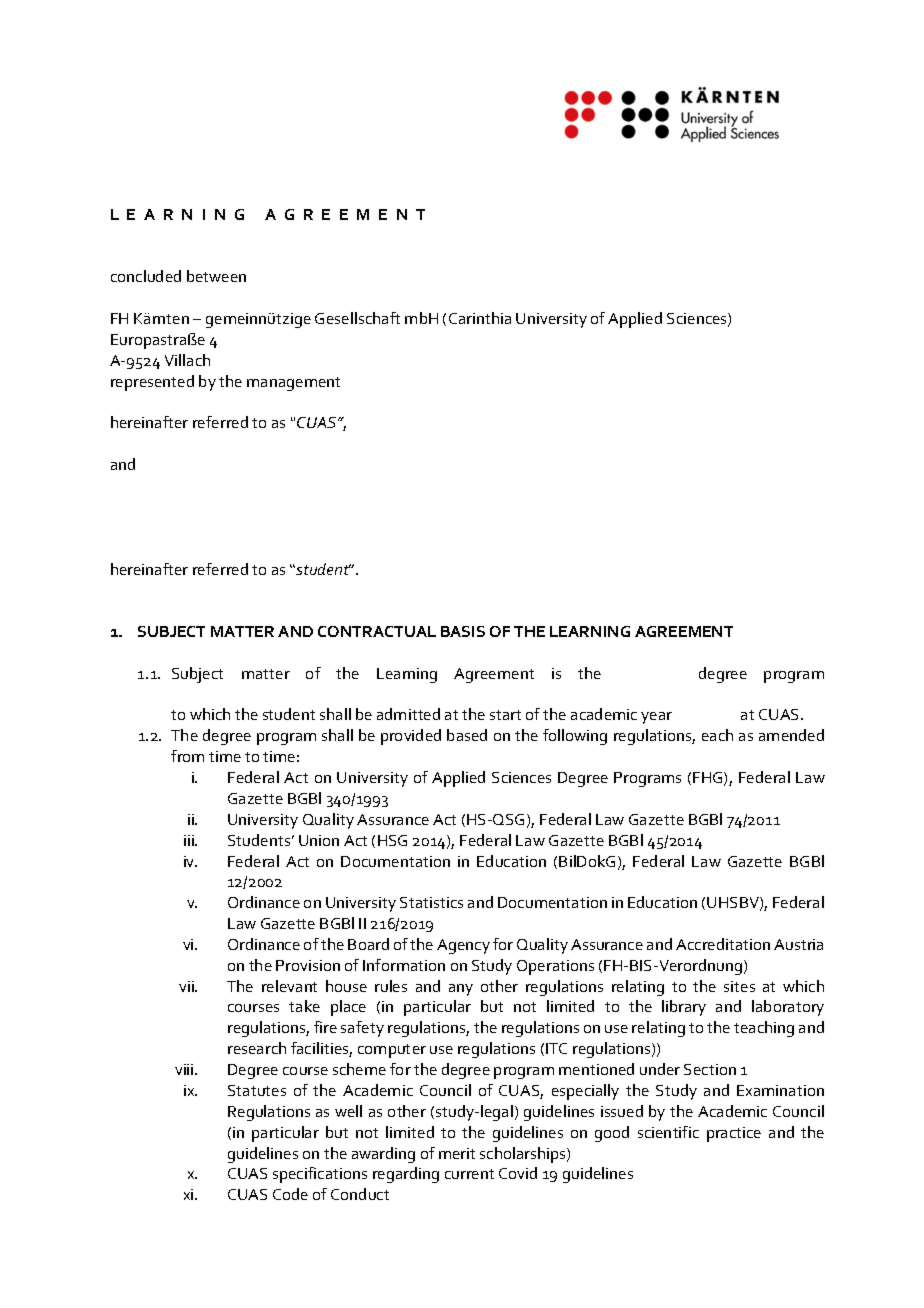 The image size is (924, 1308). I want to click on Gesellschaft, so click(357, 318).
